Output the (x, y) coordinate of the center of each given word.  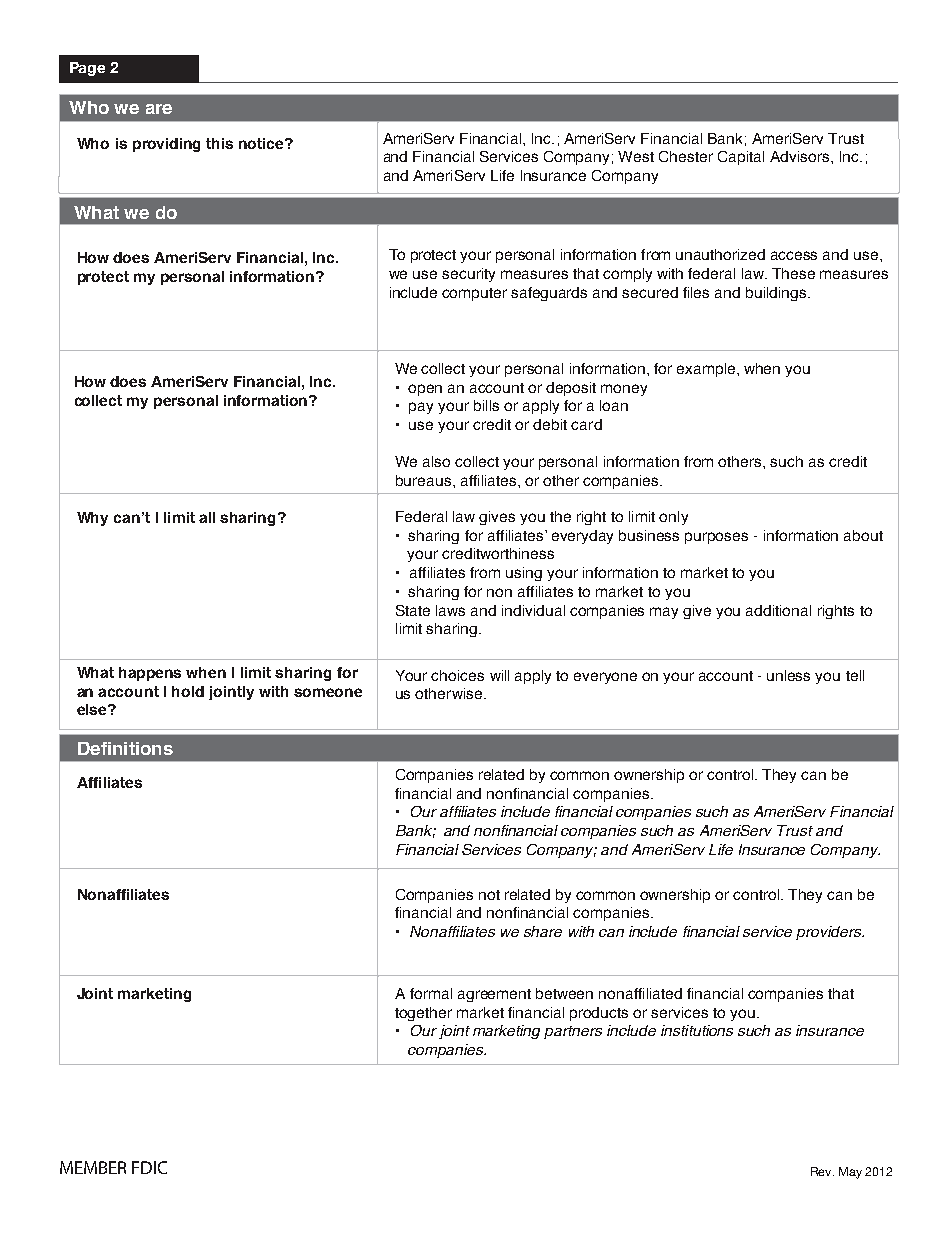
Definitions (125, 748)
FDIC (149, 1167)
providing (166, 145)
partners (573, 1032)
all (207, 517)
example (707, 370)
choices (457, 675)
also (436, 461)
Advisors (801, 156)
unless (788, 675)
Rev (822, 1171)
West (636, 156)
